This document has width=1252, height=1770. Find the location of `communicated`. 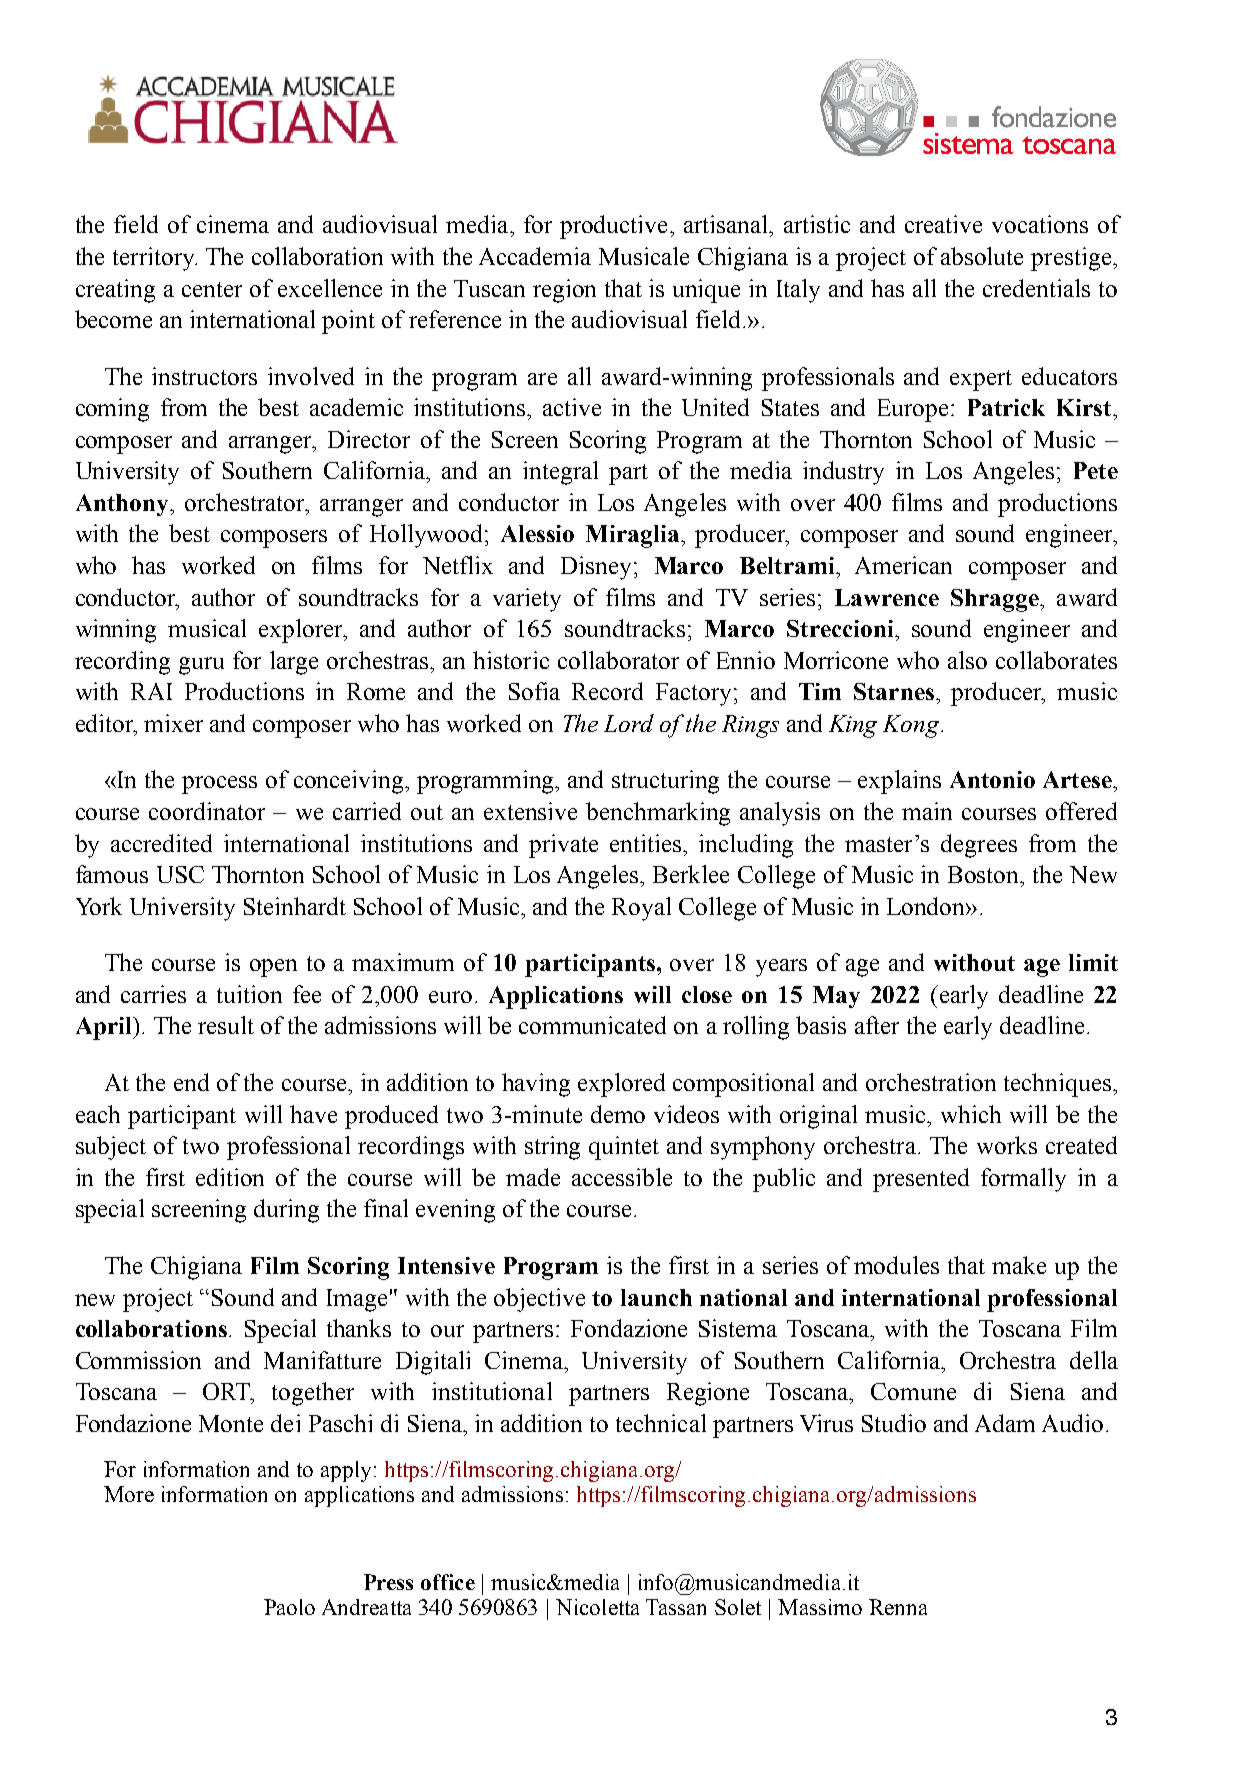

communicated is located at coordinates (592, 1025).
